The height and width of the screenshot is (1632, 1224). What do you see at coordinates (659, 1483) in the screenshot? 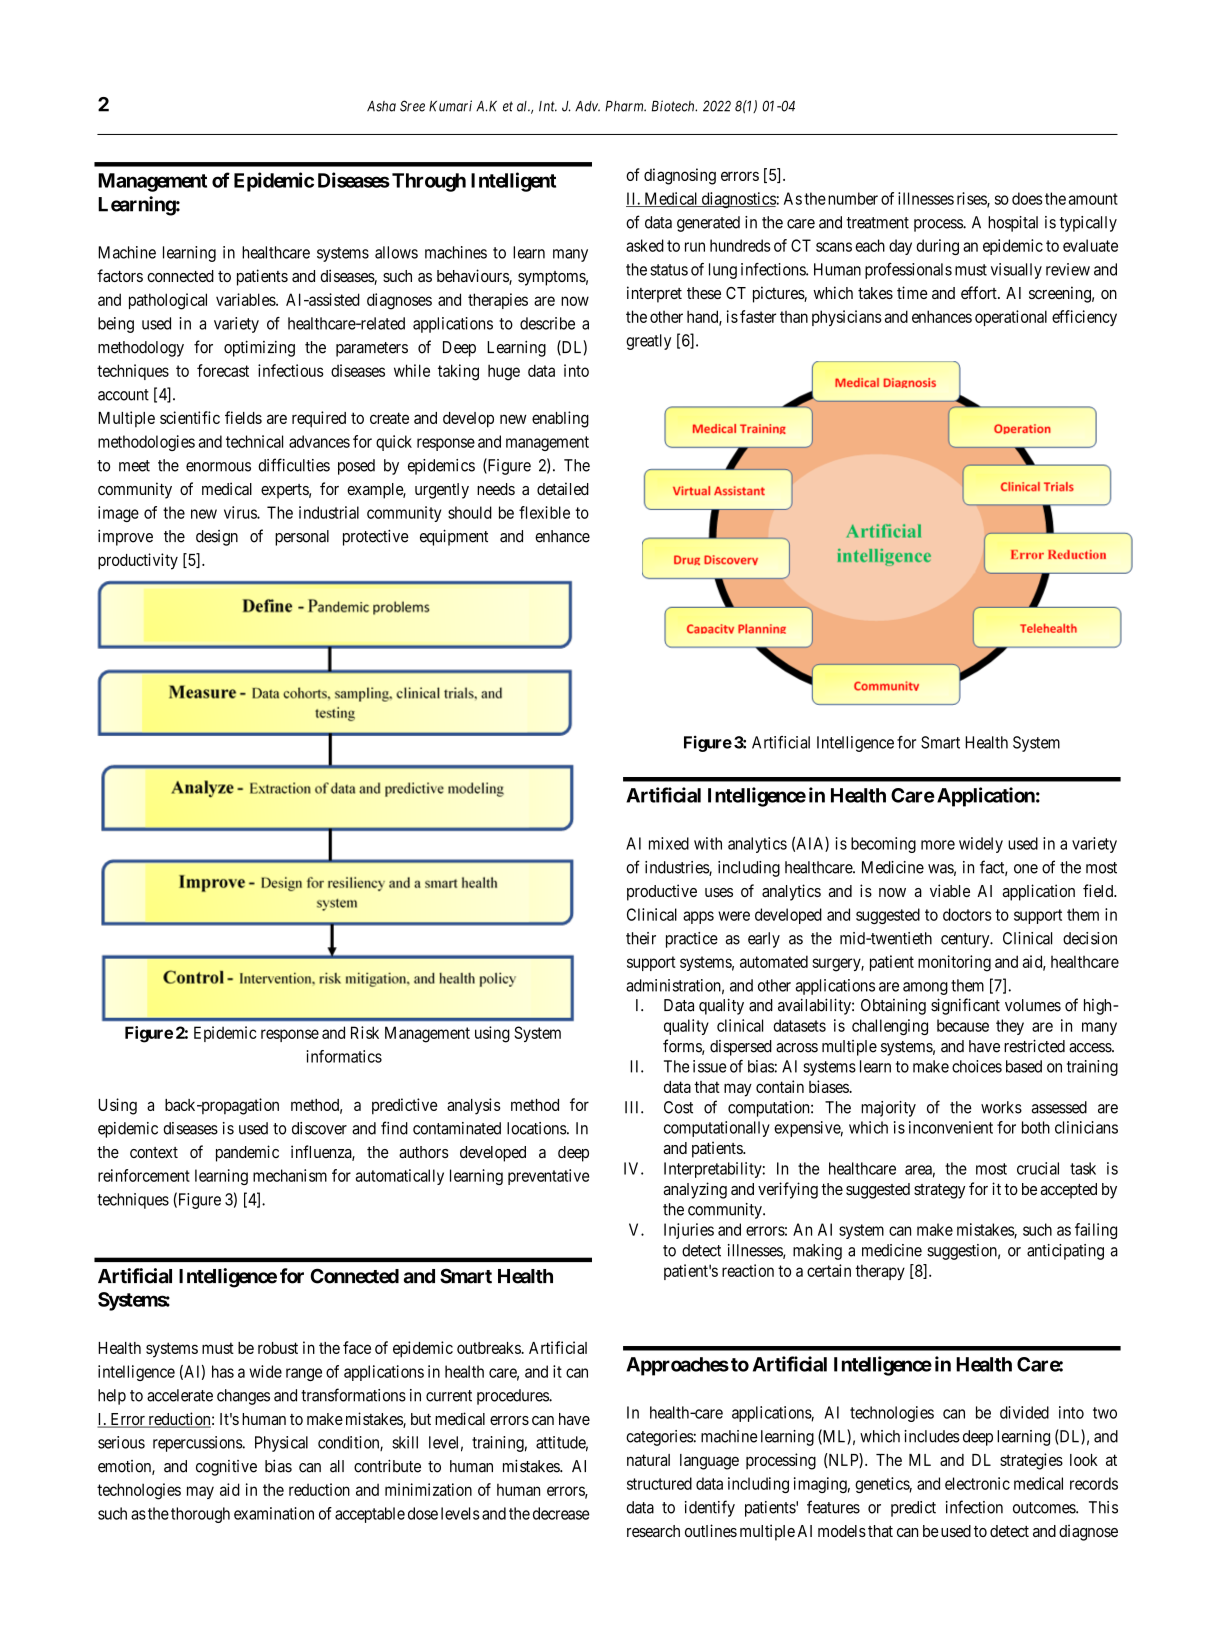
I see `structured` at bounding box center [659, 1483].
